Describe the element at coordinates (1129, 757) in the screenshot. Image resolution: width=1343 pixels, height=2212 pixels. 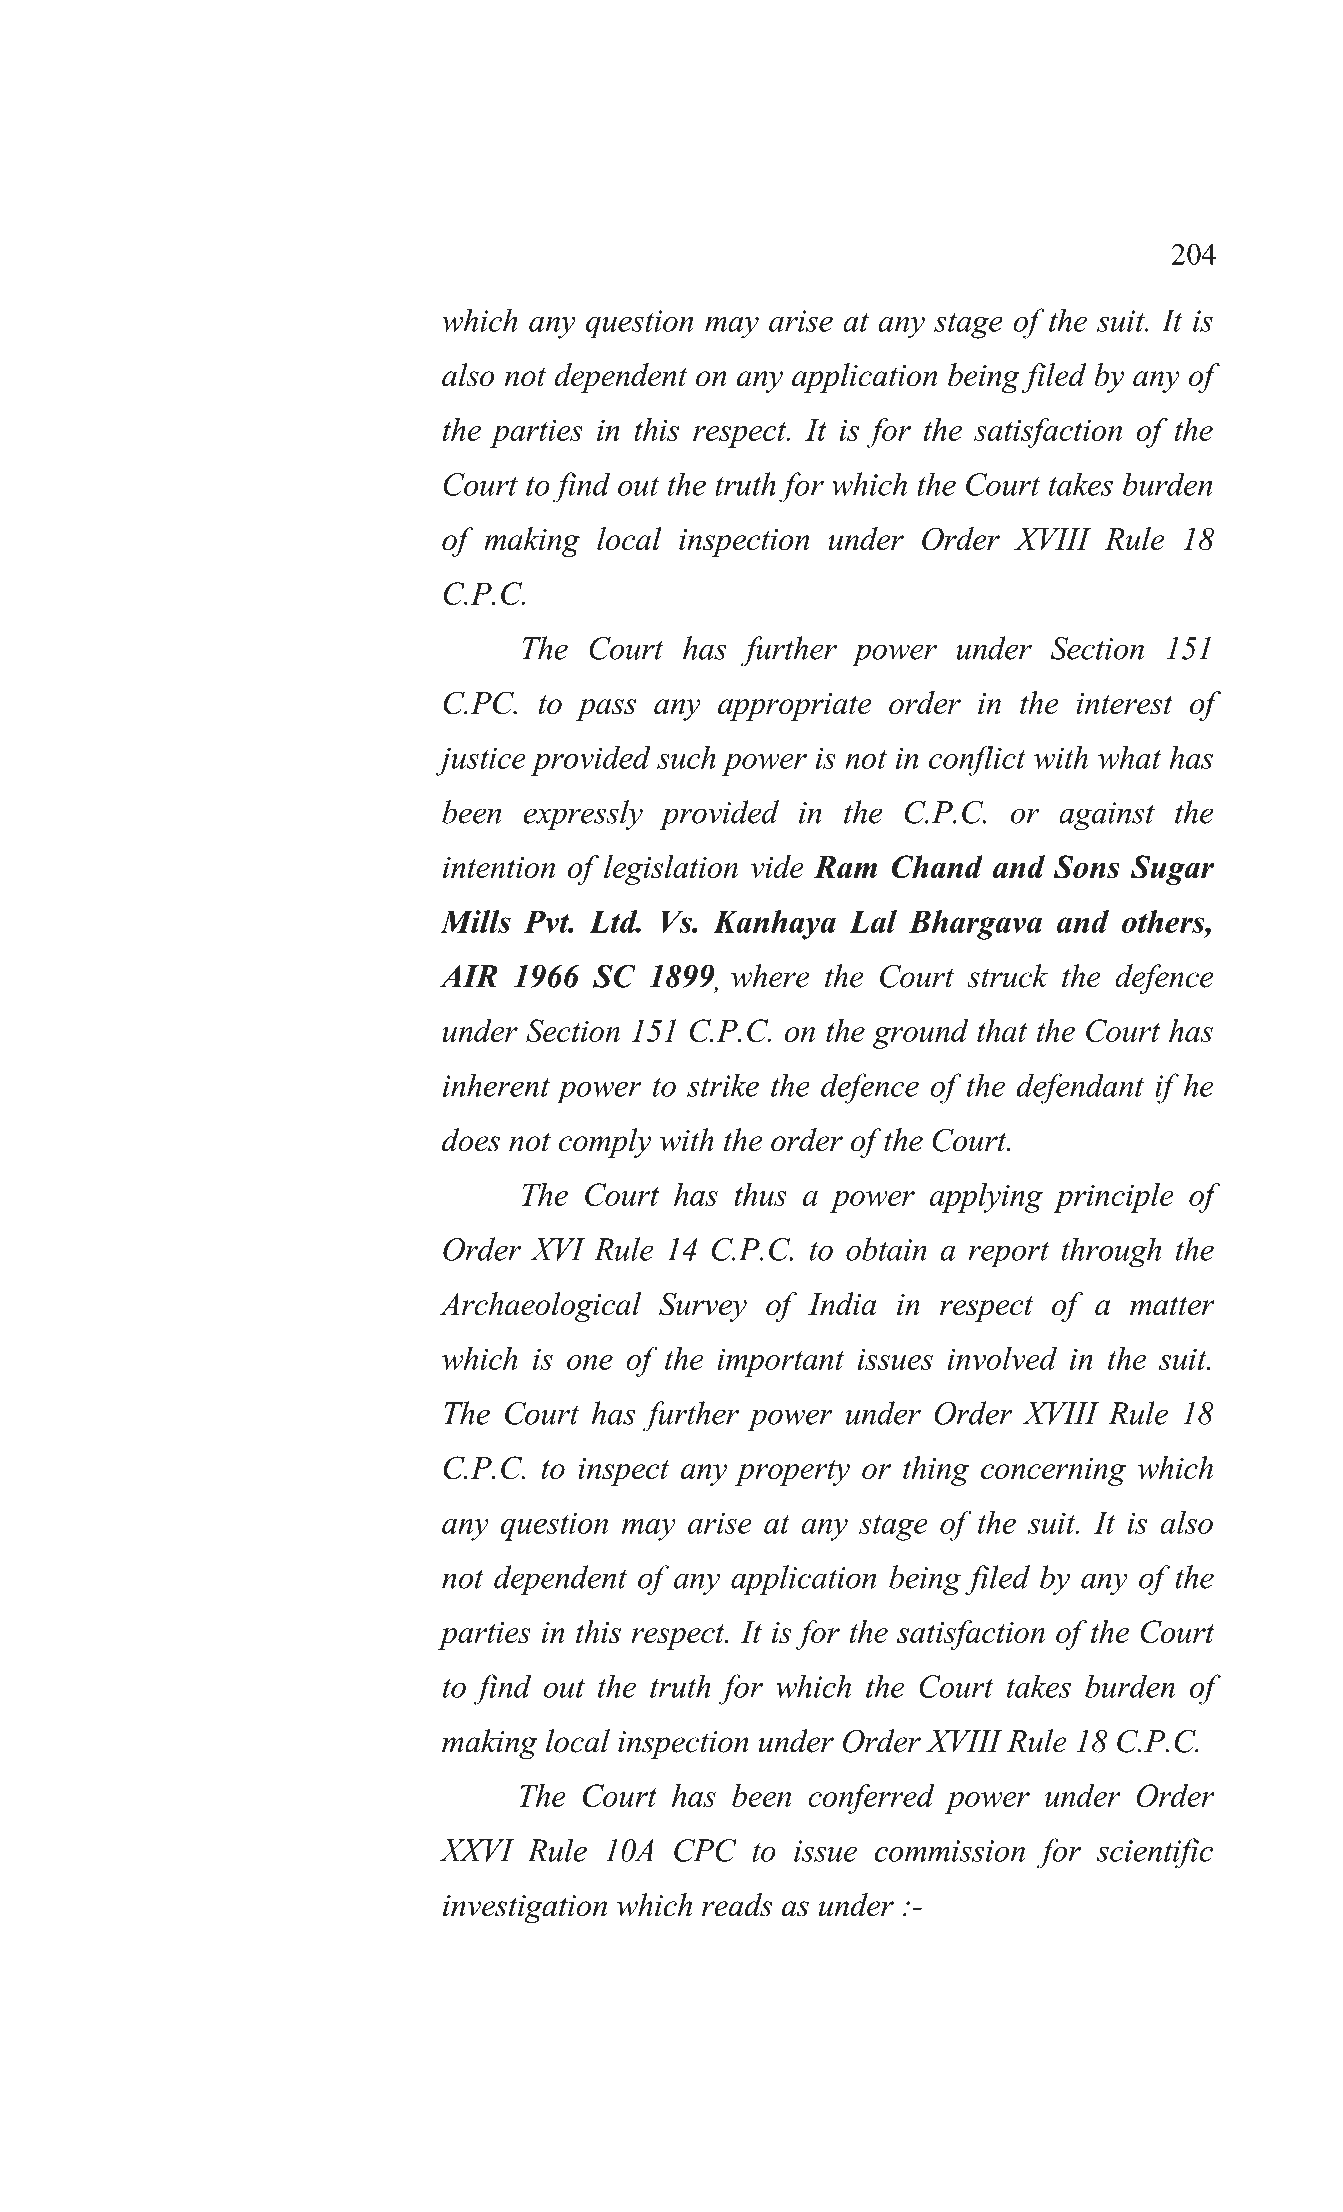
I see `what` at that location.
